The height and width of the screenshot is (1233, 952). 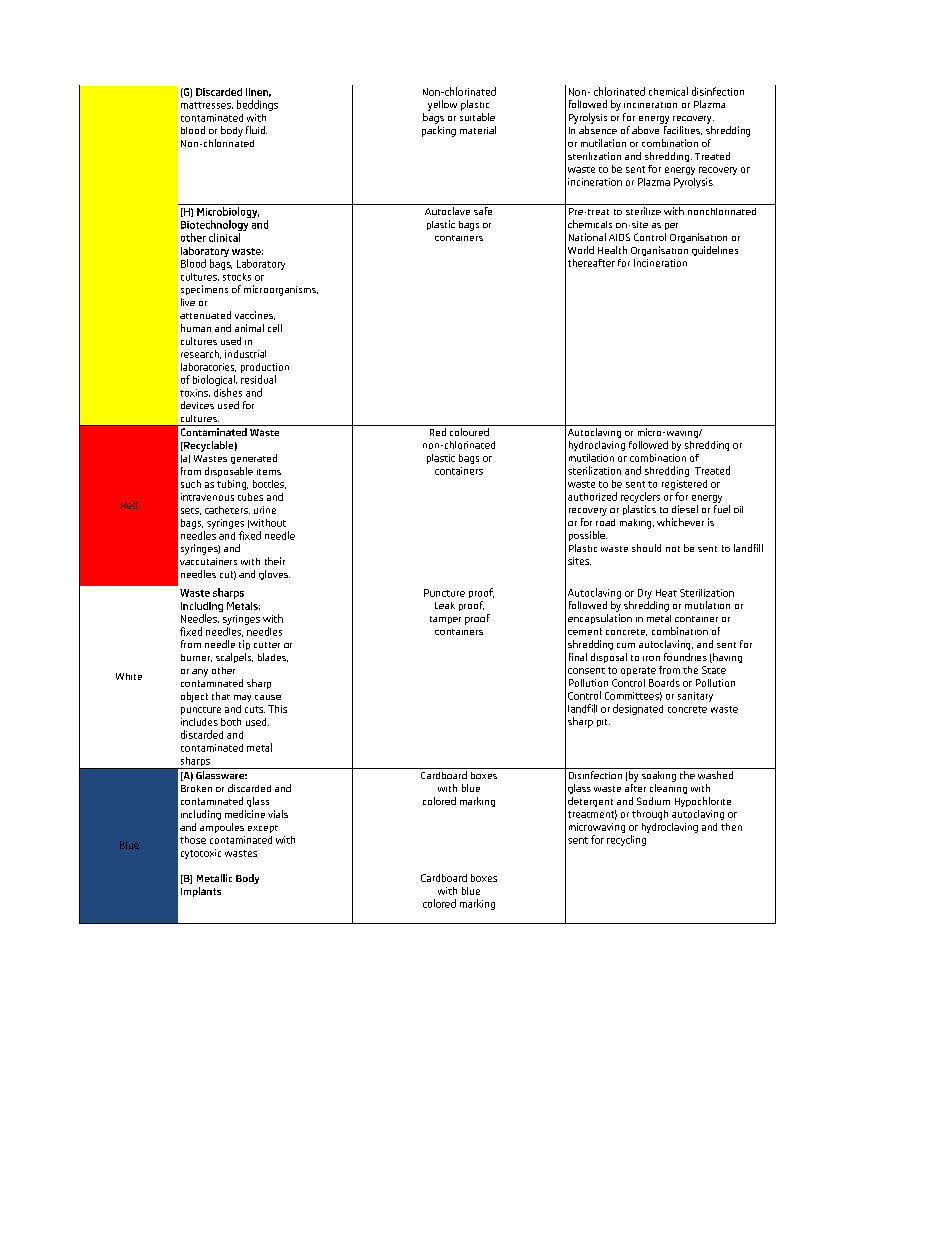 What do you see at coordinates (256, 130) in the screenshot?
I see `fluid` at bounding box center [256, 130].
